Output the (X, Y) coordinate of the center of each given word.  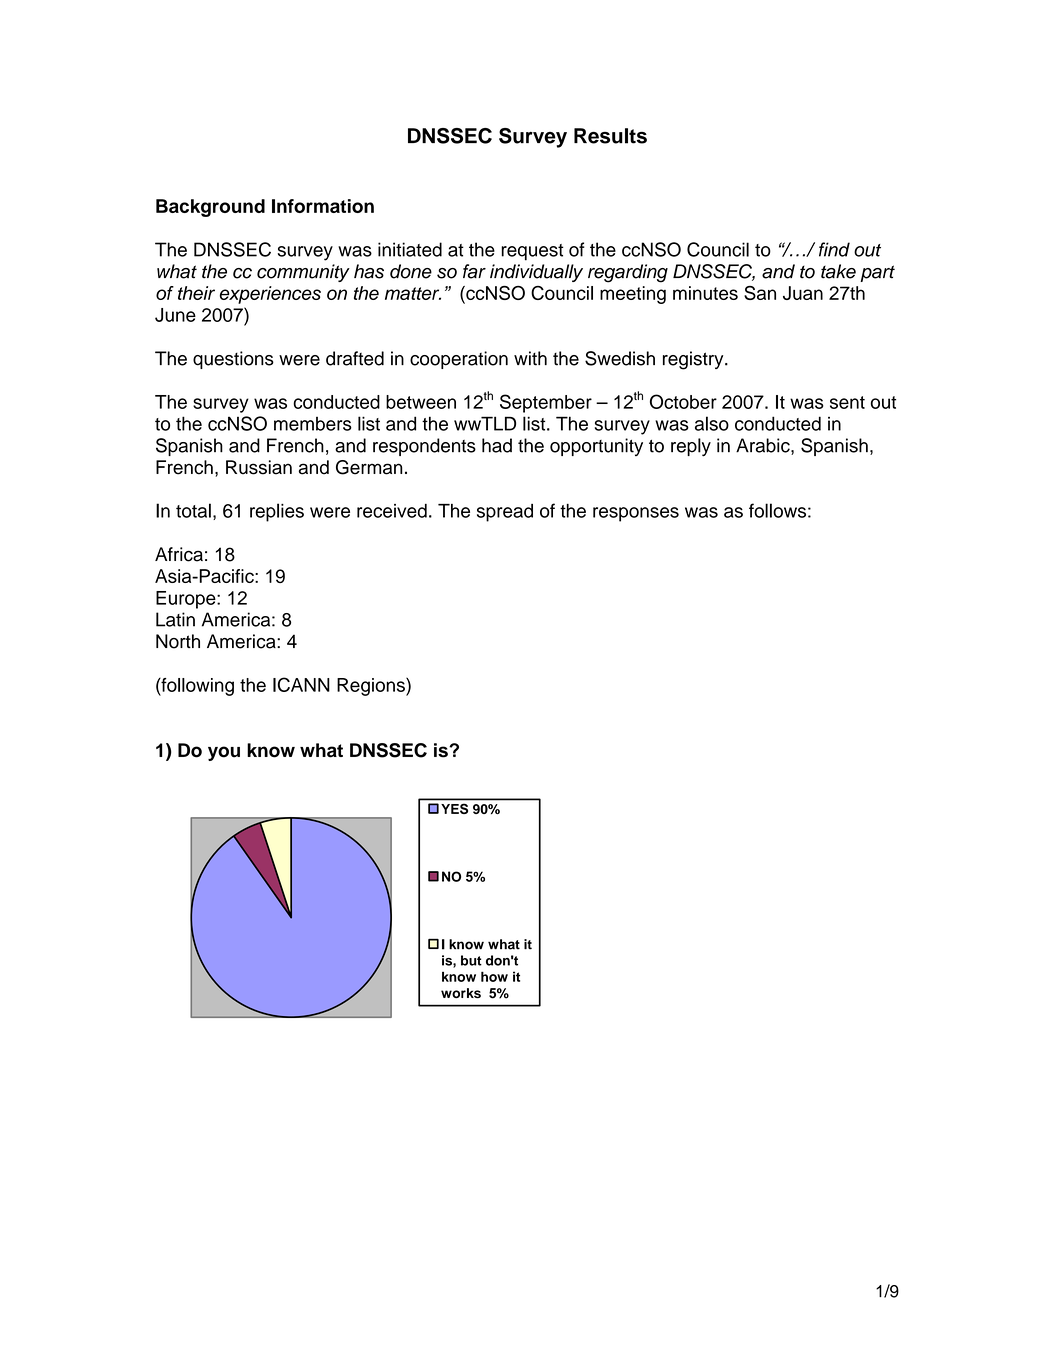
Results (610, 136)
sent (847, 402)
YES (454, 809)
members (313, 424)
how (494, 976)
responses (636, 514)
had (497, 445)
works (461, 993)
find (834, 249)
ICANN (301, 684)
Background (210, 208)
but (471, 960)
